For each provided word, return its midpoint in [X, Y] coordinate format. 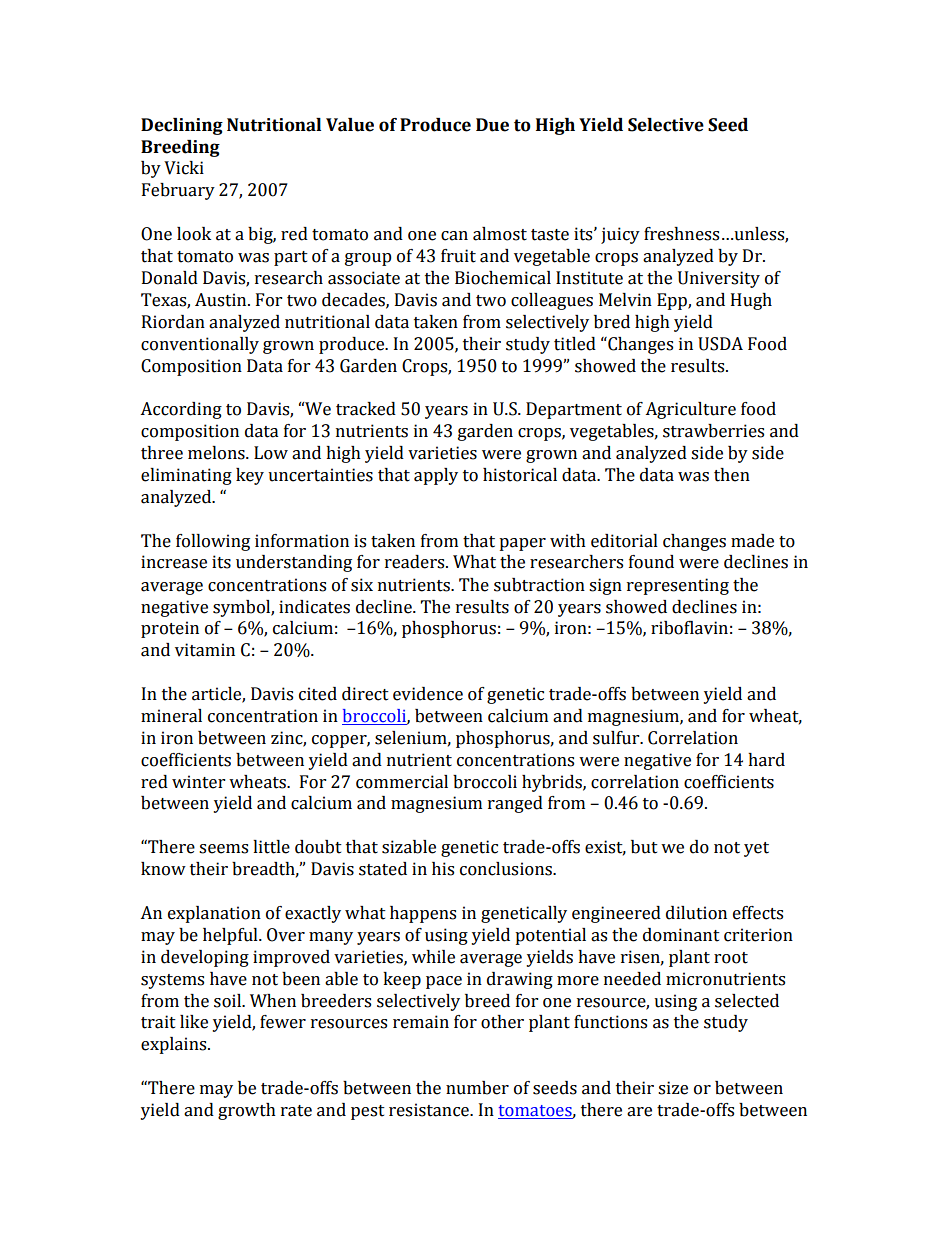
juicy [620, 235]
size [673, 1088]
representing [678, 586]
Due [492, 125]
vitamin [205, 650]
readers [416, 562]
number [477, 1088]
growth [247, 1111]
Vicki [184, 168]
